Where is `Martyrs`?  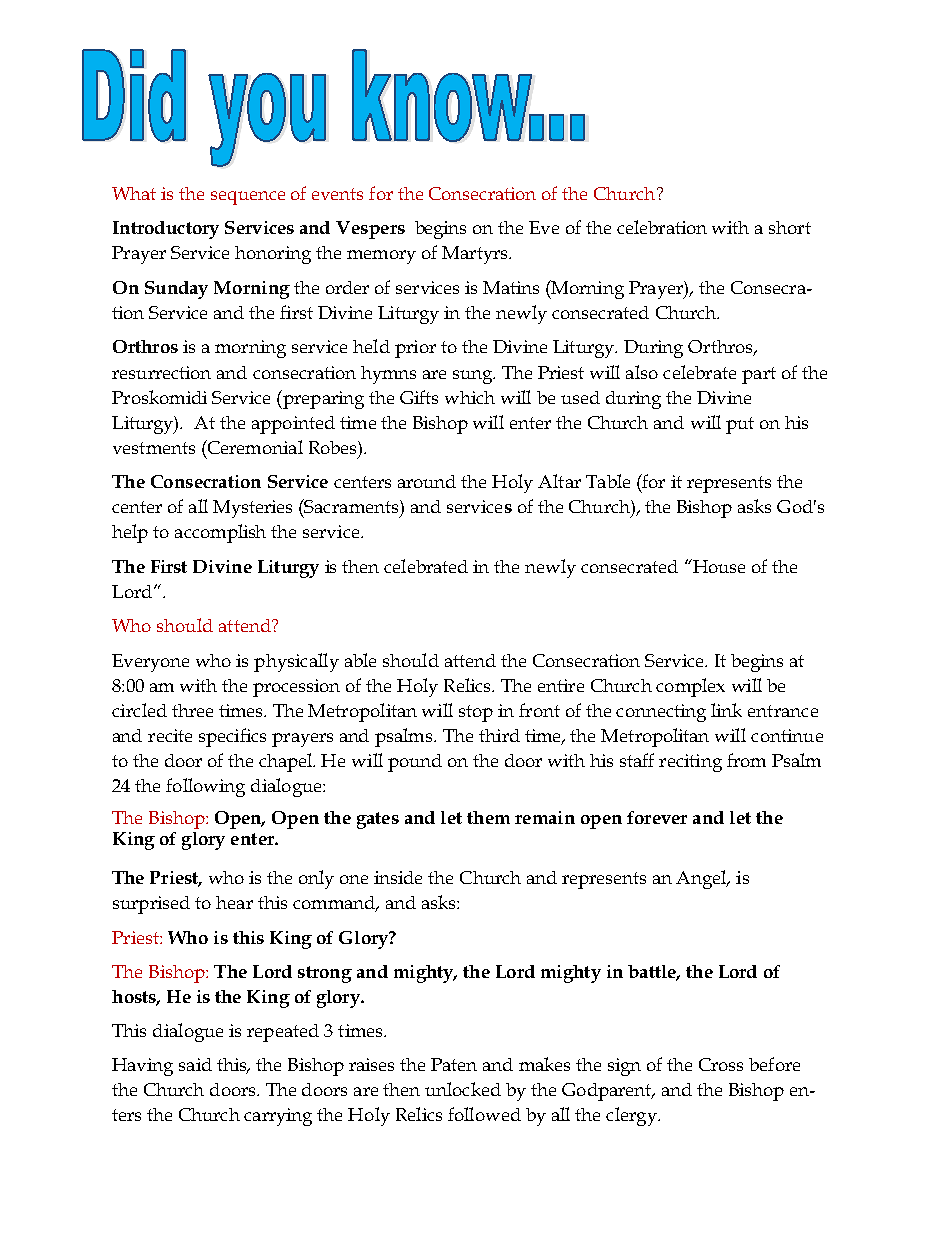 Martyrs is located at coordinates (476, 255).
